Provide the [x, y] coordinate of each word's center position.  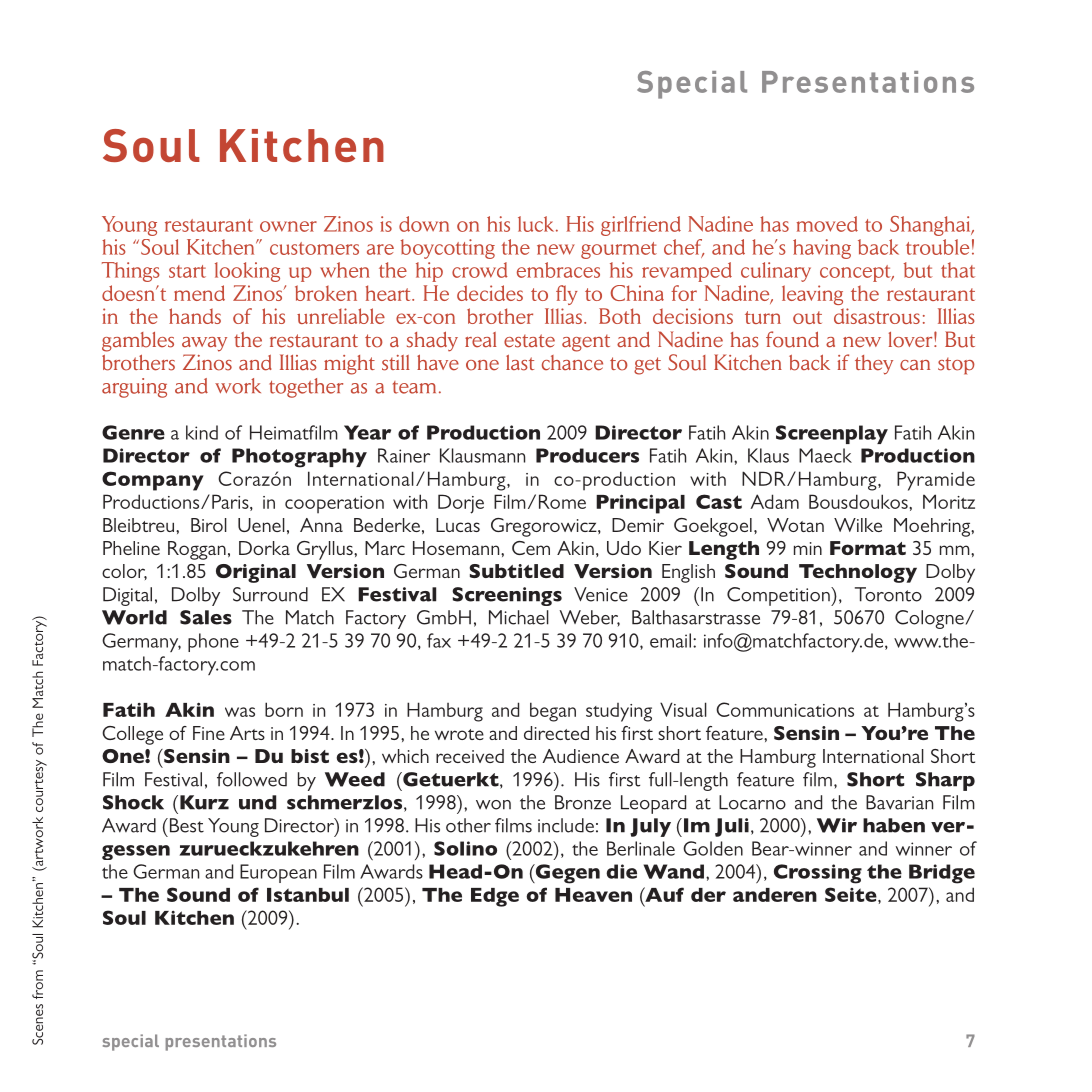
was [240, 712]
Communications [785, 709]
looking [247, 272]
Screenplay [832, 434]
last [520, 363]
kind [202, 432]
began [553, 712]
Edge [495, 897]
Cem [531, 548]
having [822, 249]
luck [537, 224]
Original [256, 573]
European [278, 873]
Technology [858, 573]
